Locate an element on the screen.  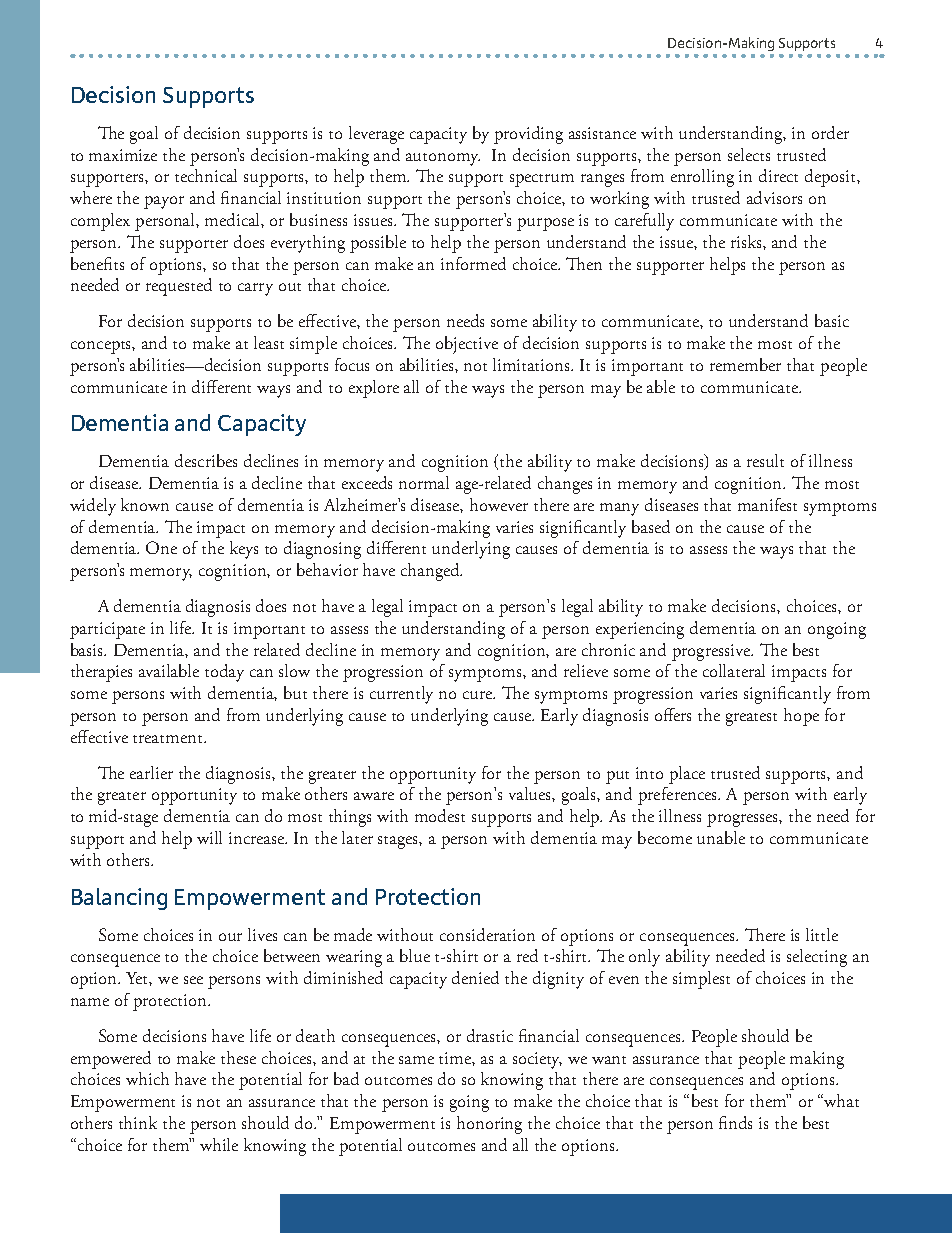
will is located at coordinates (209, 837).
